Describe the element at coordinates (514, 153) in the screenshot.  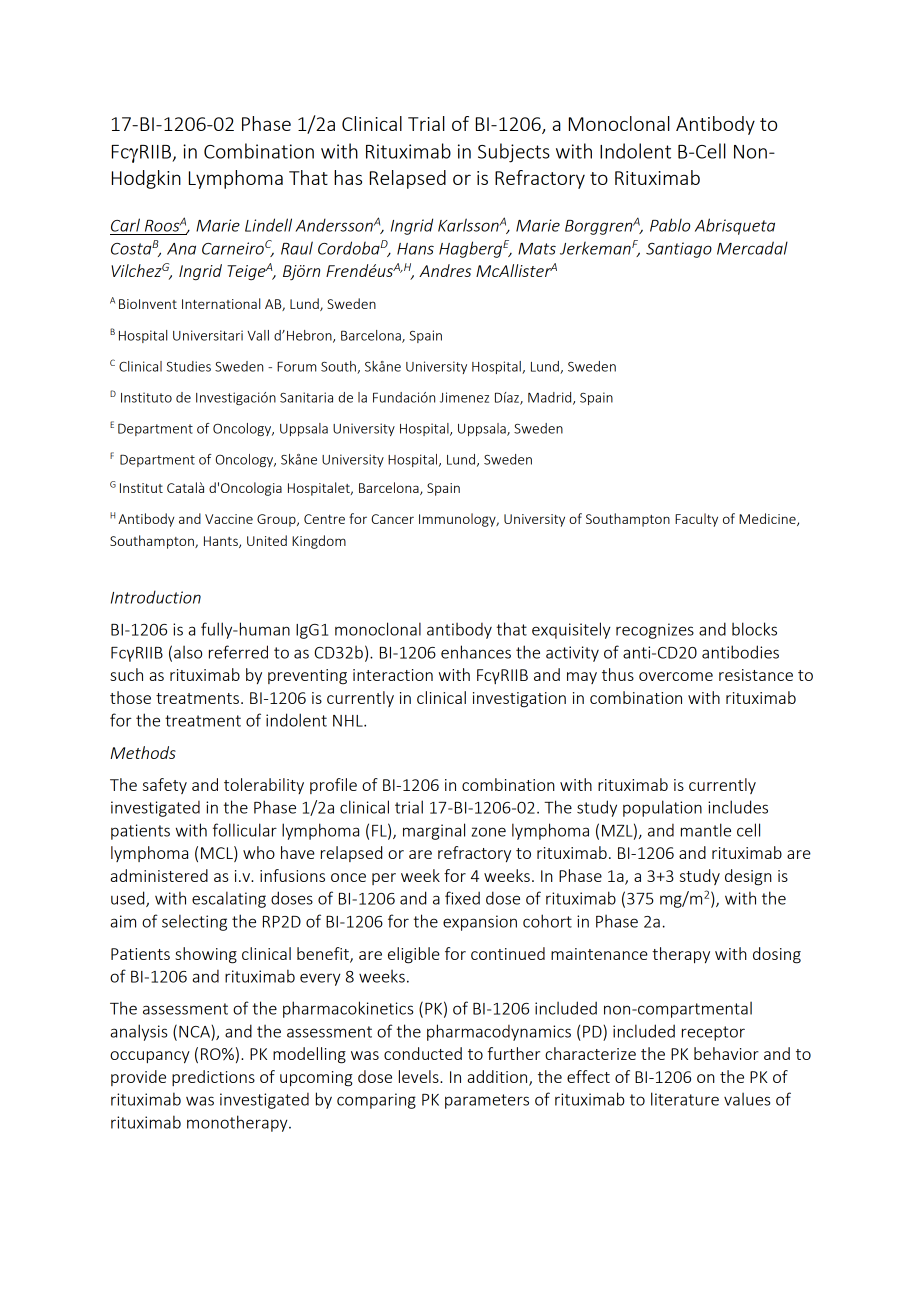
I see `Subjects` at that location.
